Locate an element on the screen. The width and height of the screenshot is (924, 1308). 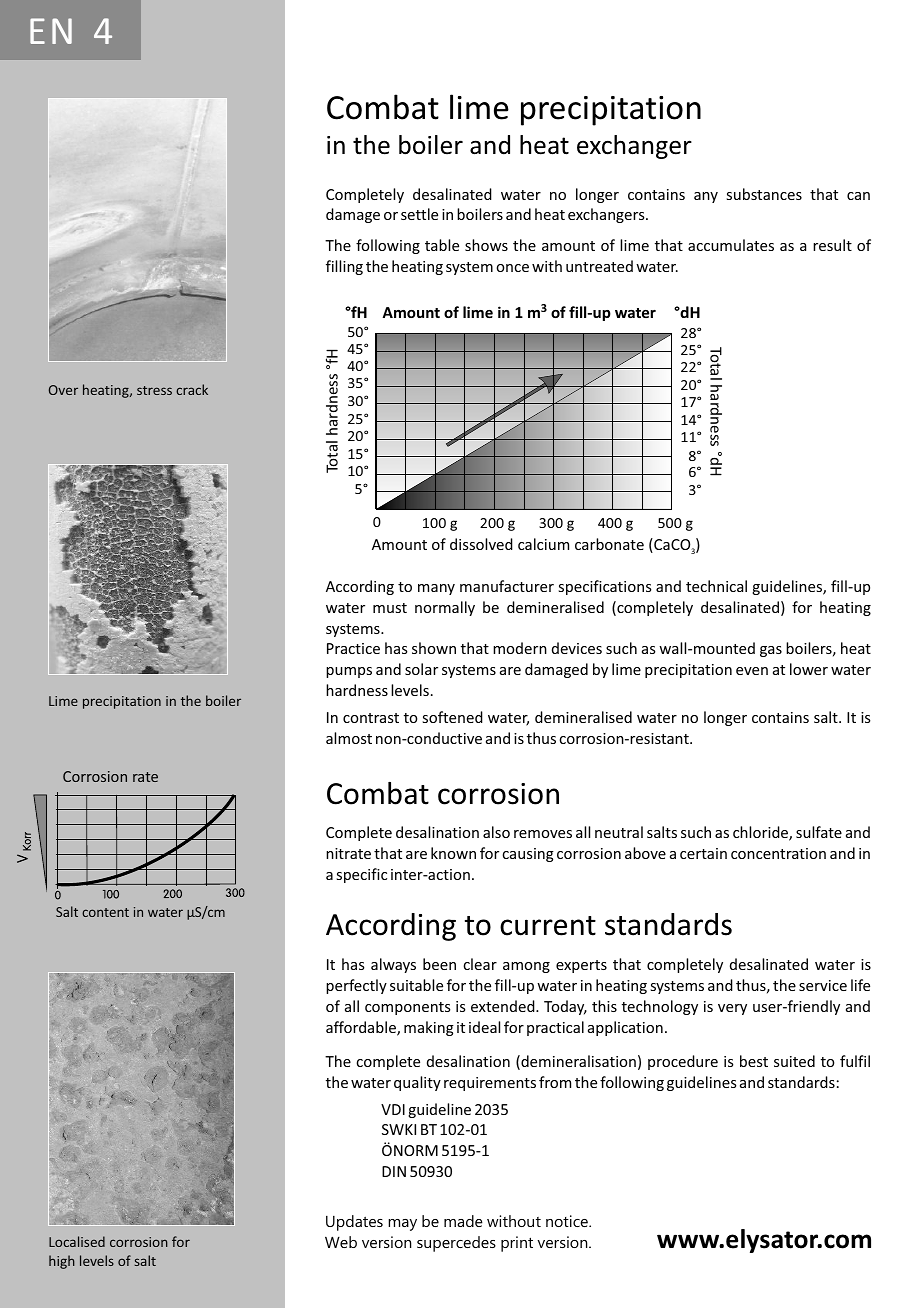
Practice is located at coordinates (353, 648).
